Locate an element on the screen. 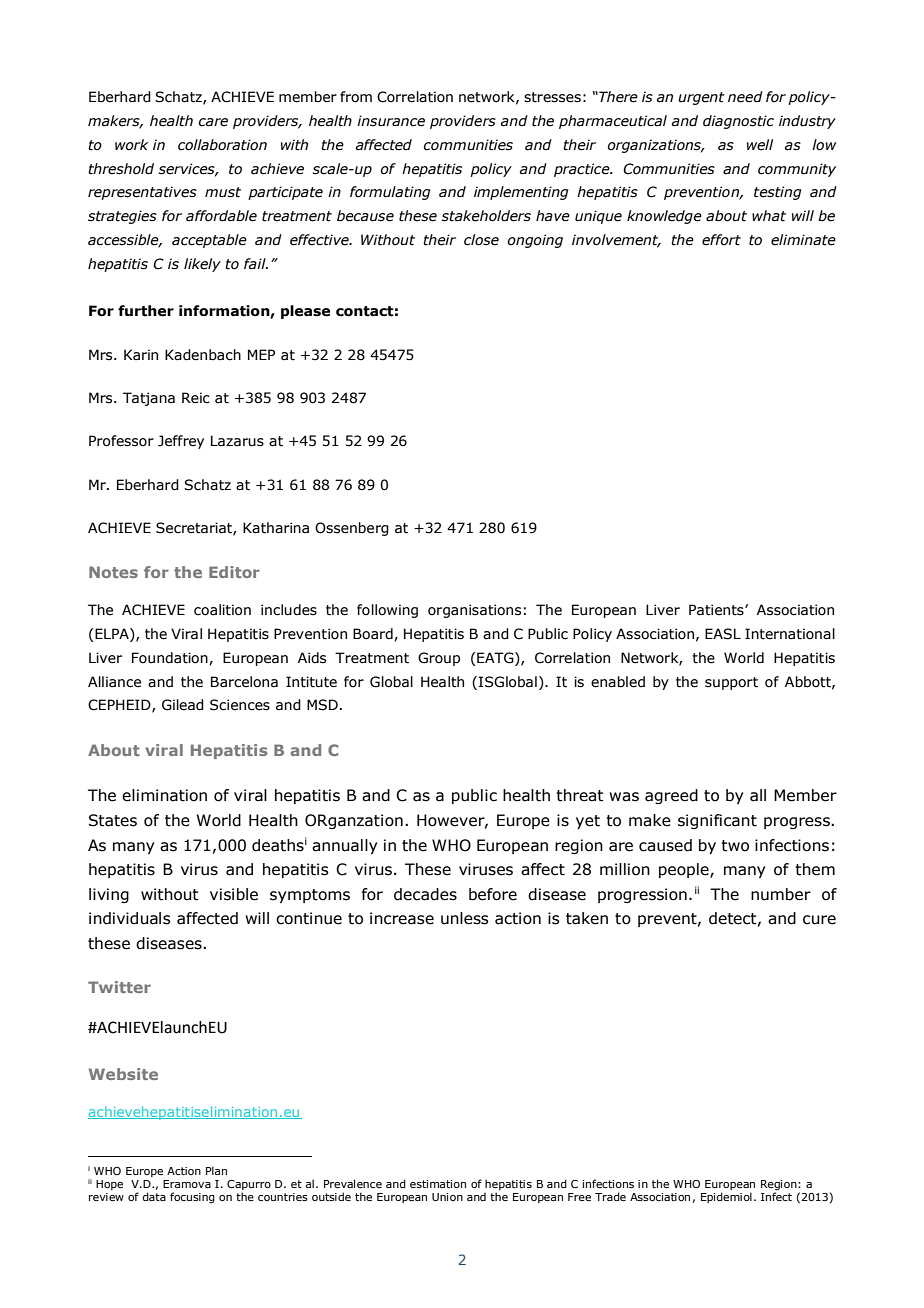 This screenshot has height=1308, width=924. insurance is located at coordinates (391, 121).
